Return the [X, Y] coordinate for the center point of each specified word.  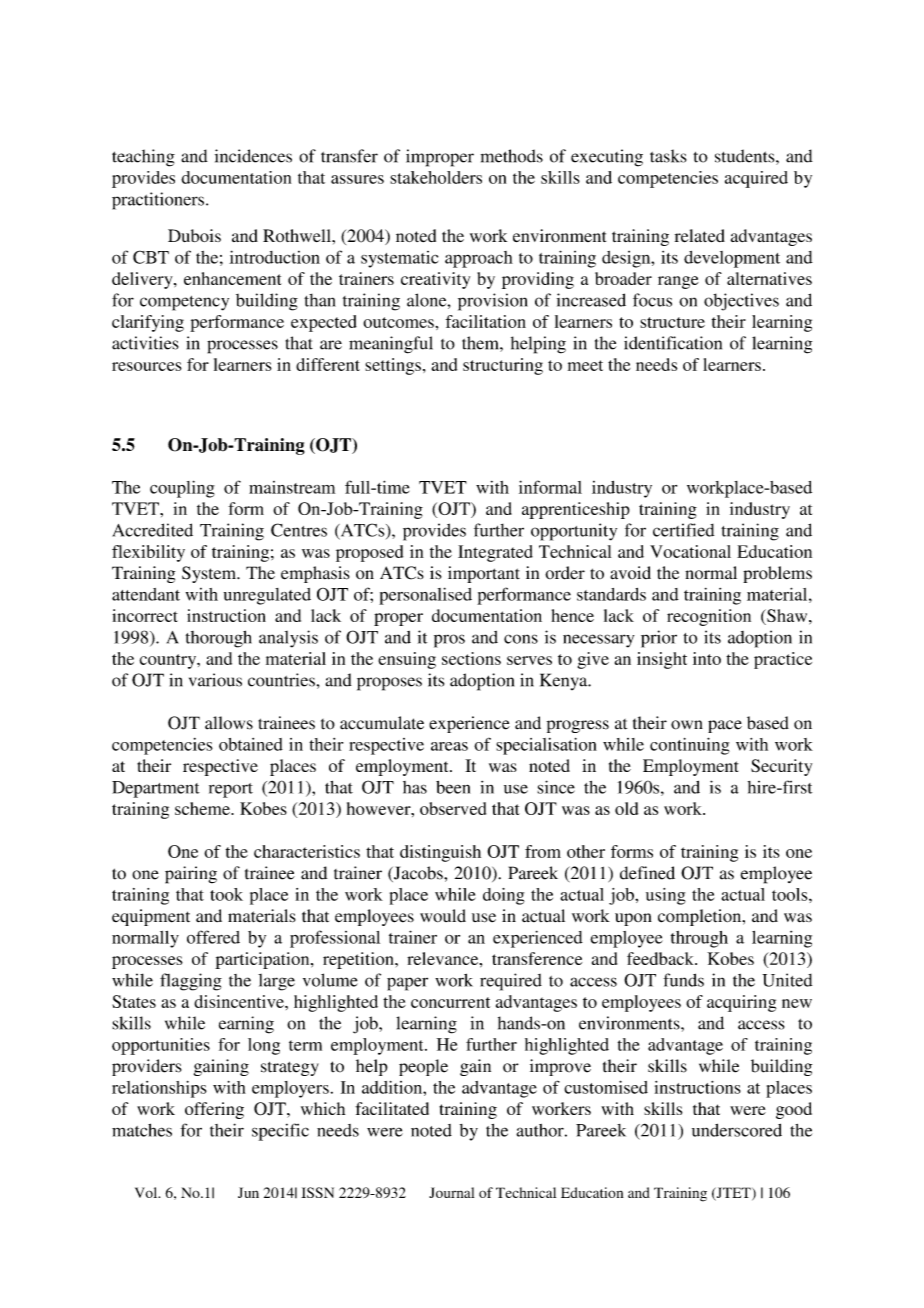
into [707, 658]
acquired [756, 179]
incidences [253, 156]
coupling [182, 489]
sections [471, 658]
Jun [248, 1192]
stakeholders [436, 177]
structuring [503, 366]
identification [673, 343]
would [443, 916]
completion [701, 917]
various [215, 680]
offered [213, 937]
